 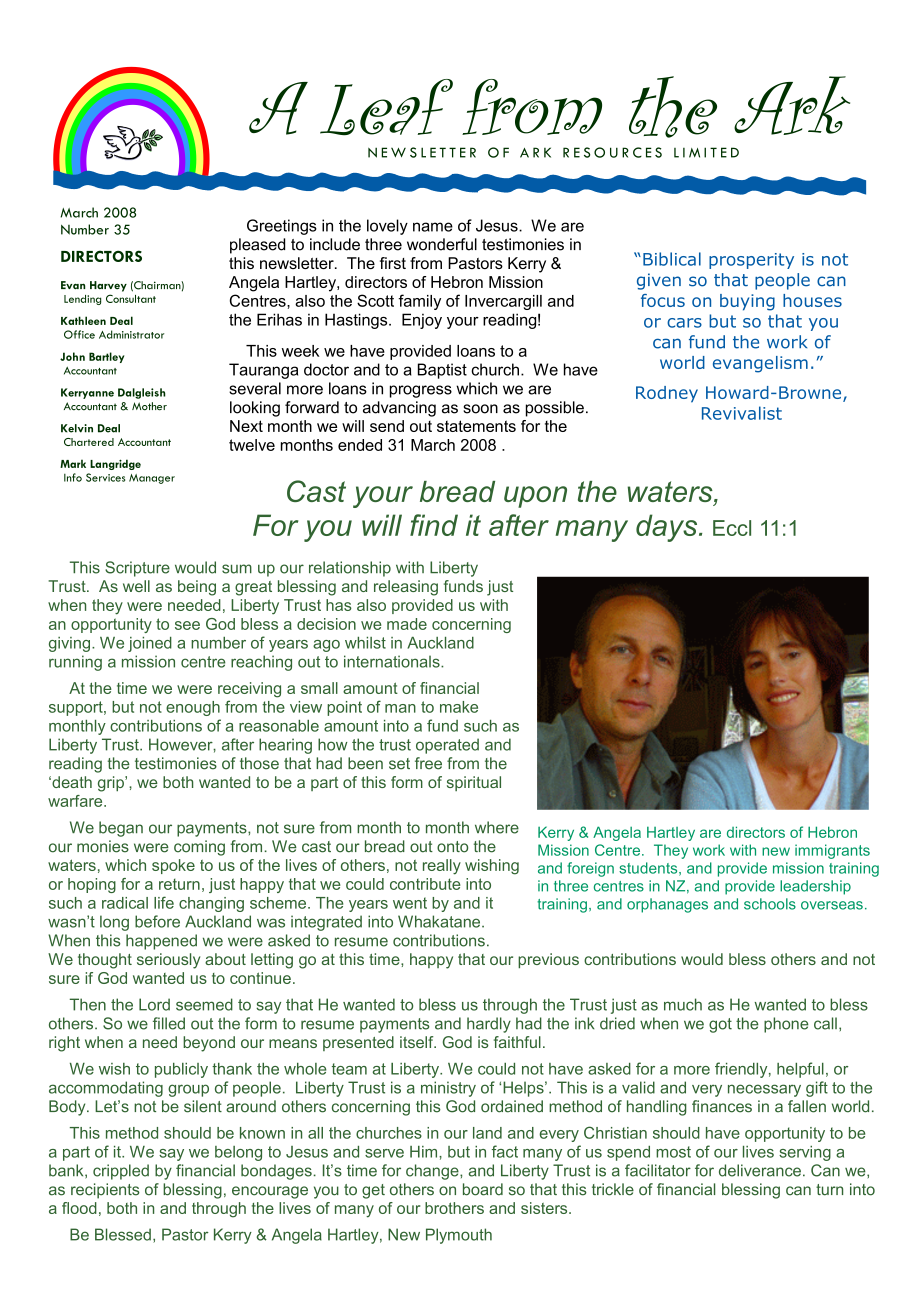 What do you see at coordinates (770, 904) in the screenshot?
I see `schools` at bounding box center [770, 904].
